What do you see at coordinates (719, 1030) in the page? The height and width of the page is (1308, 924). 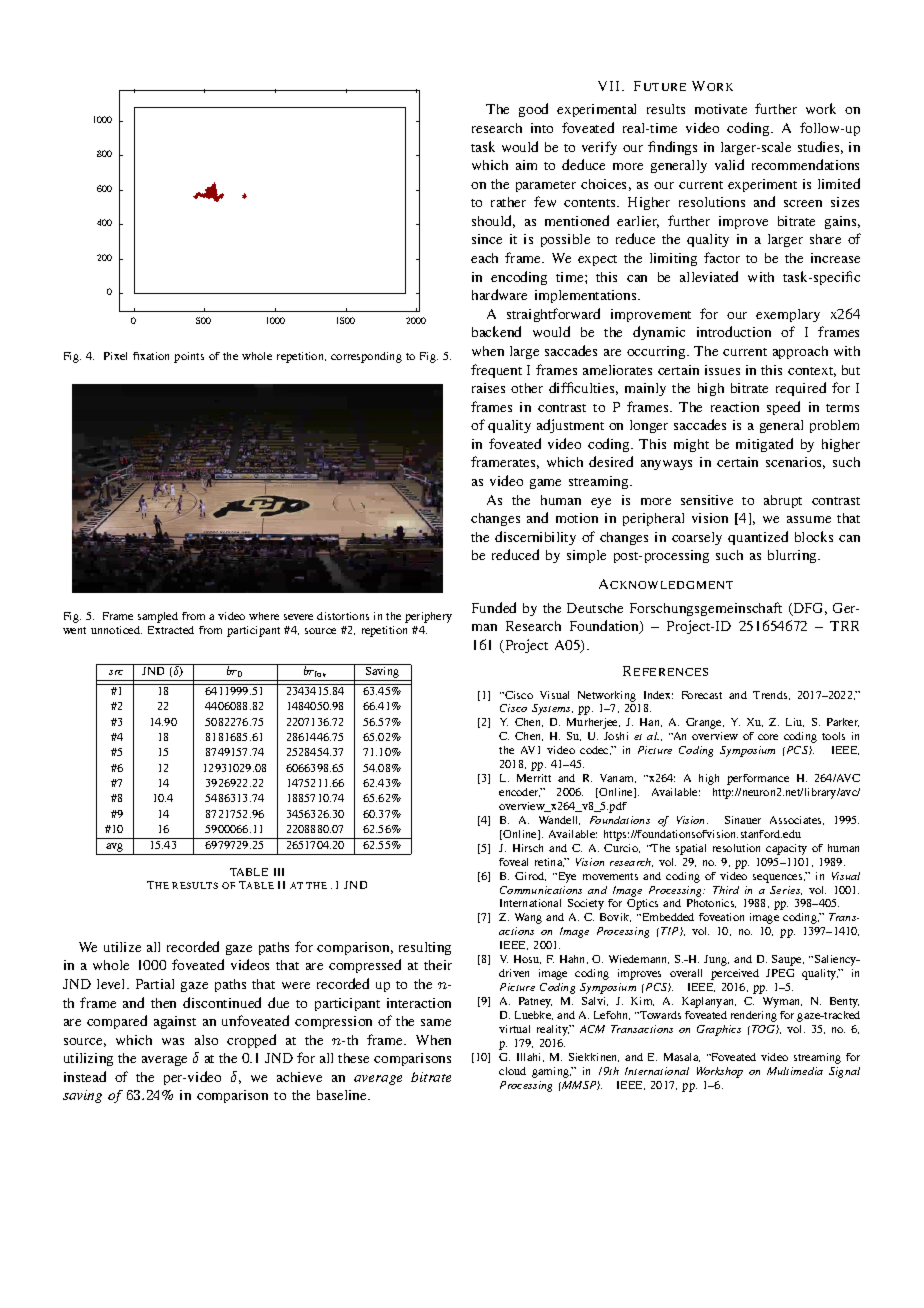 I see `Graphics` at bounding box center [719, 1030].
